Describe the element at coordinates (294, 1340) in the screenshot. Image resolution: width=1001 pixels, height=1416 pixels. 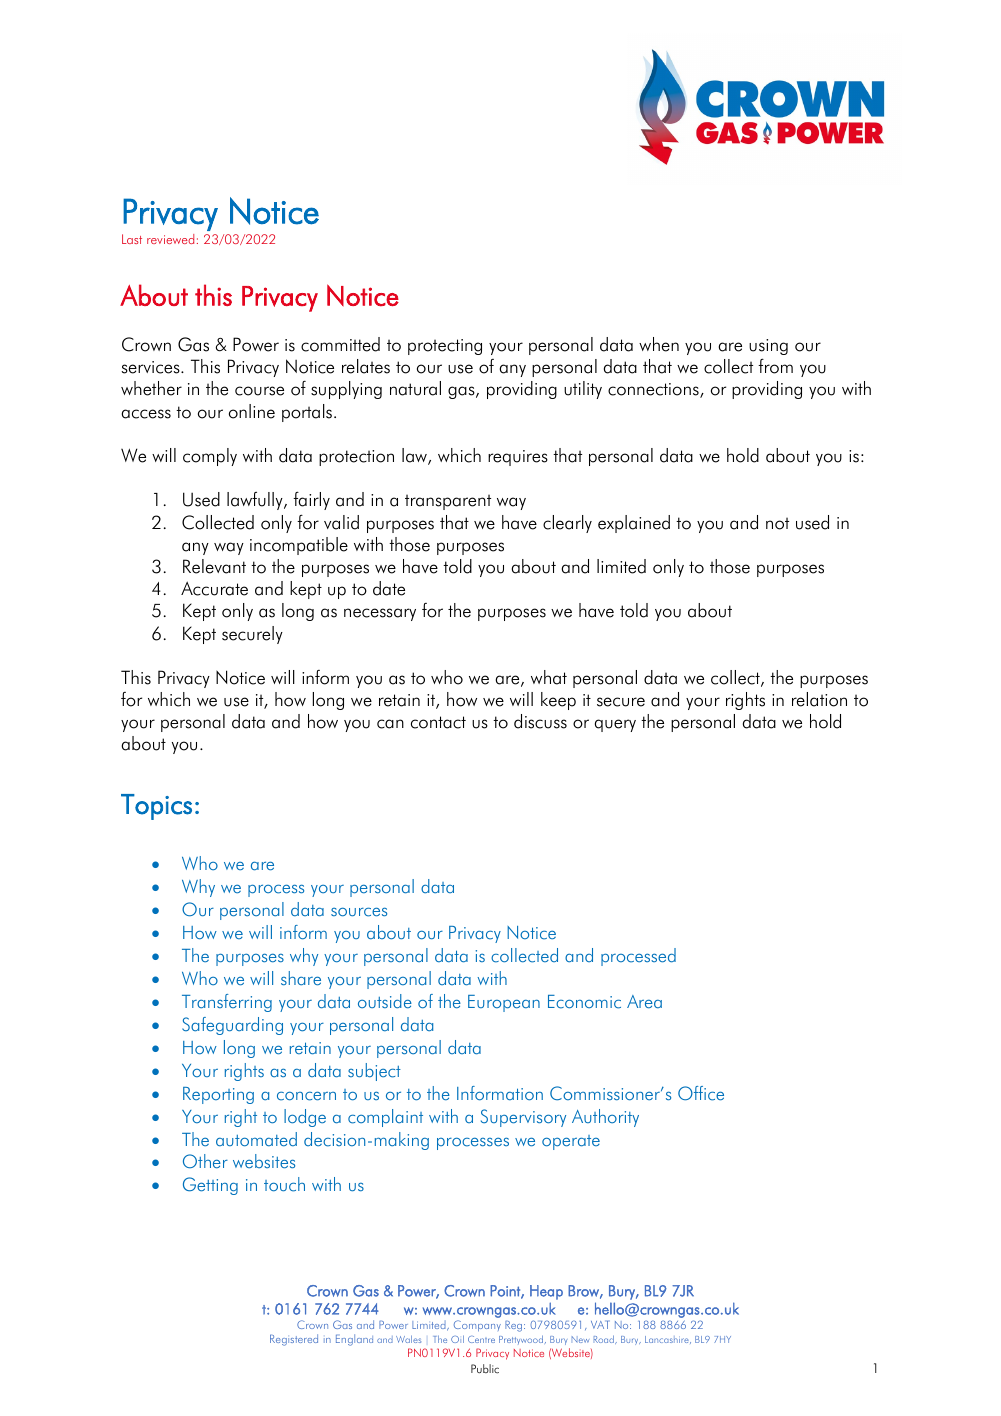
I see `Registered` at that location.
